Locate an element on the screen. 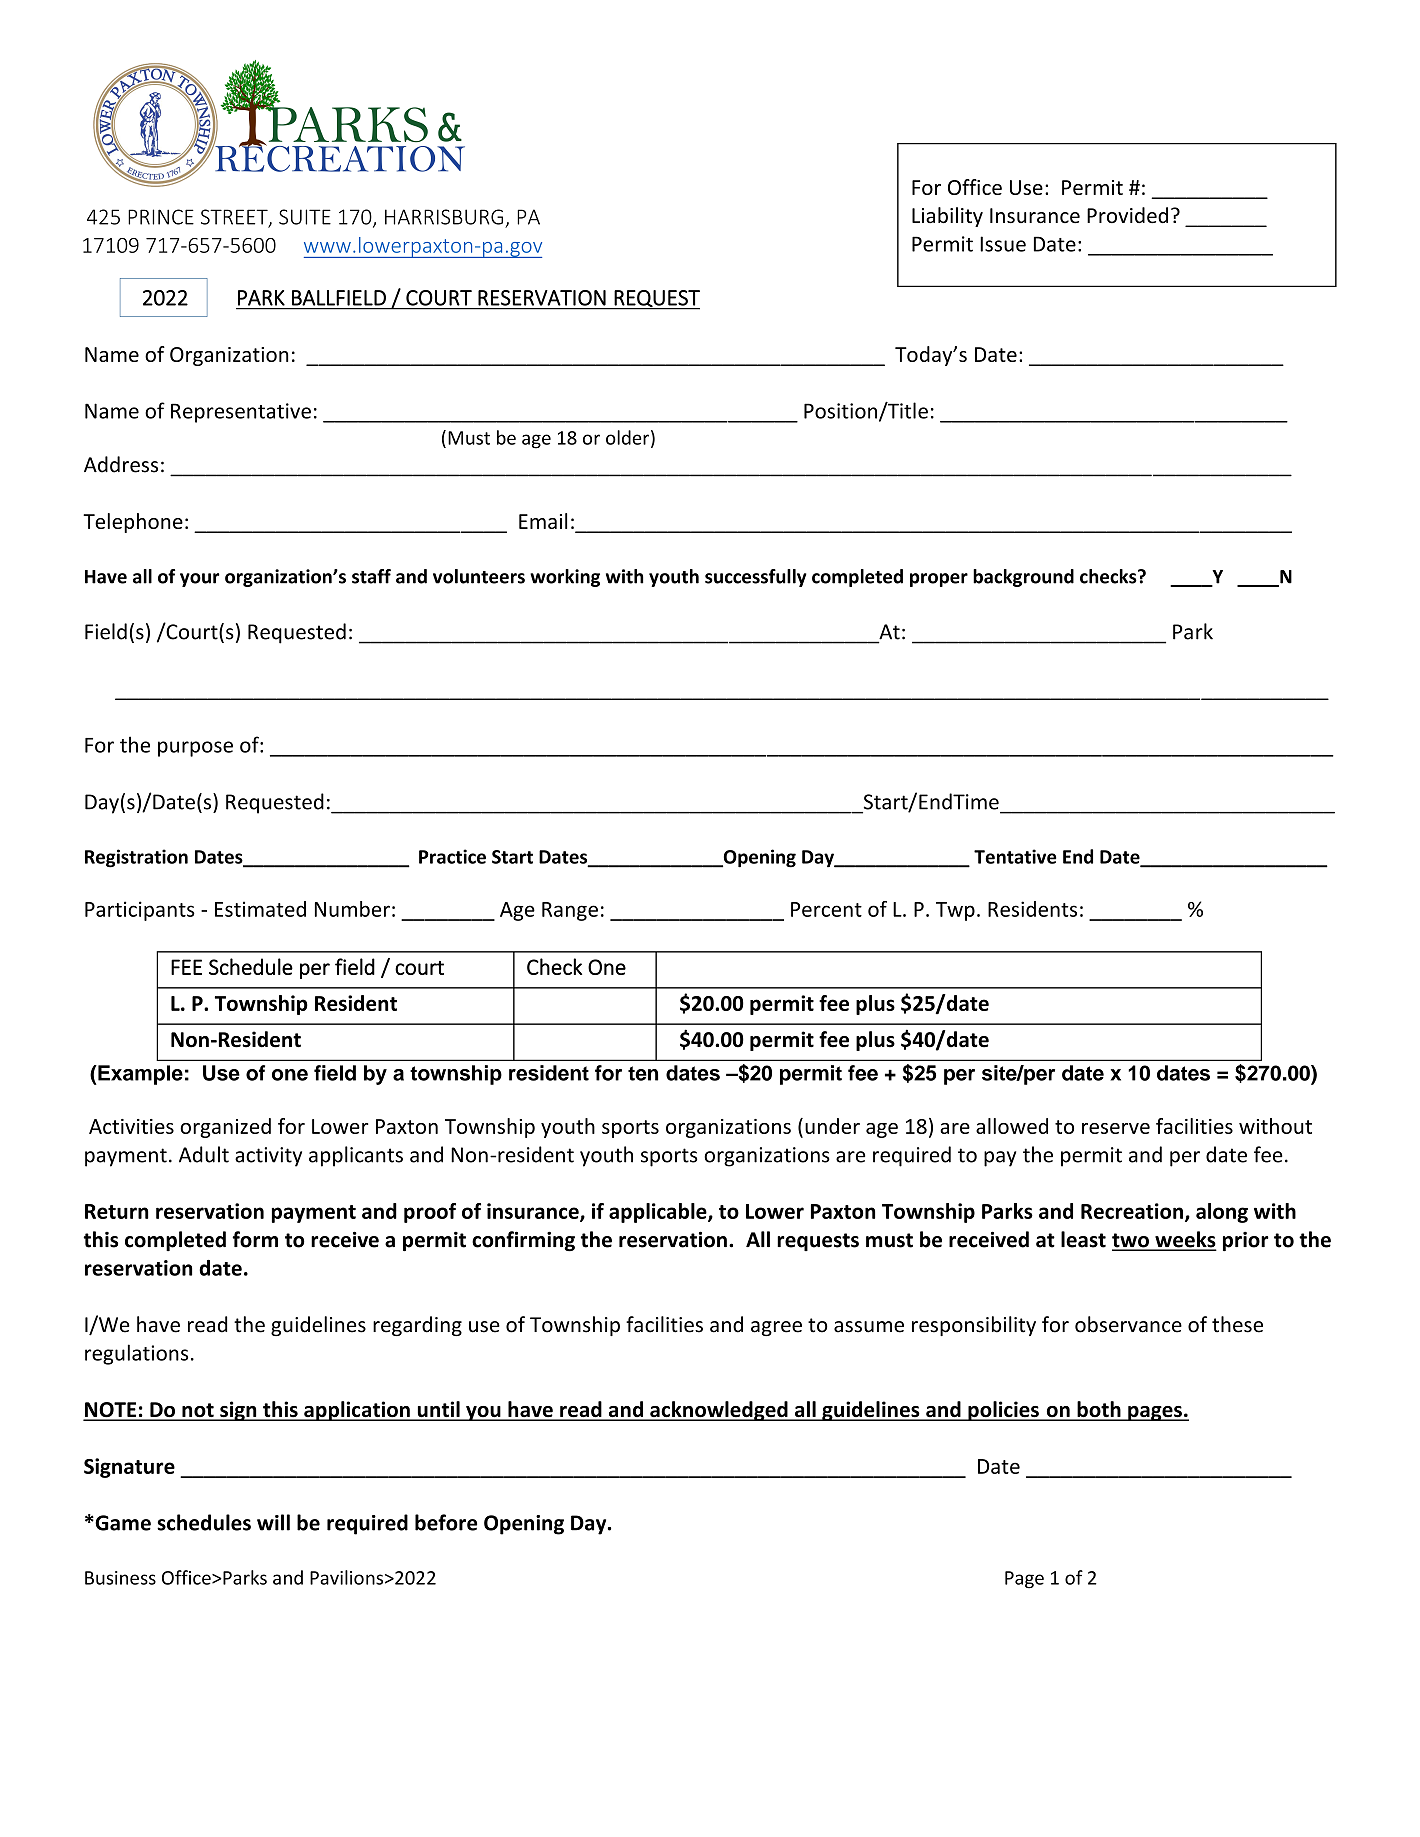 Image resolution: width=1420 pixels, height=1837 pixels. will is located at coordinates (273, 1522).
